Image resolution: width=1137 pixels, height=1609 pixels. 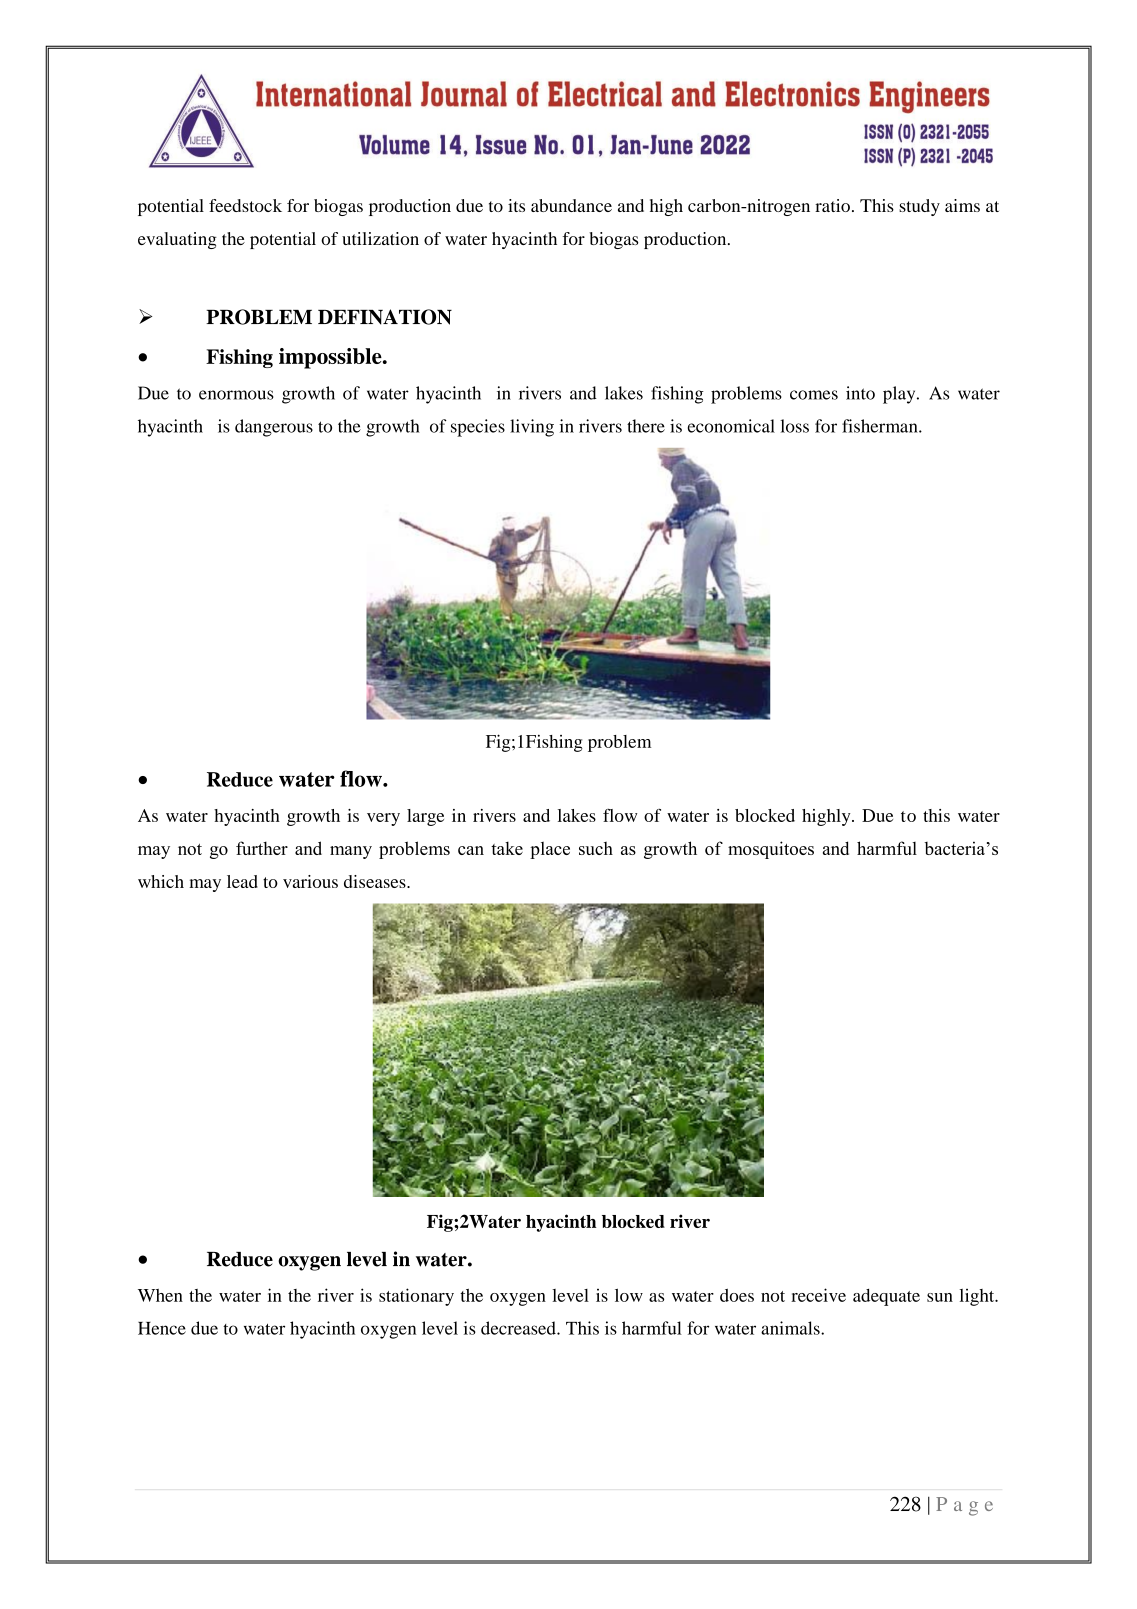 What do you see at coordinates (160, 1295) in the page?
I see `When` at bounding box center [160, 1295].
